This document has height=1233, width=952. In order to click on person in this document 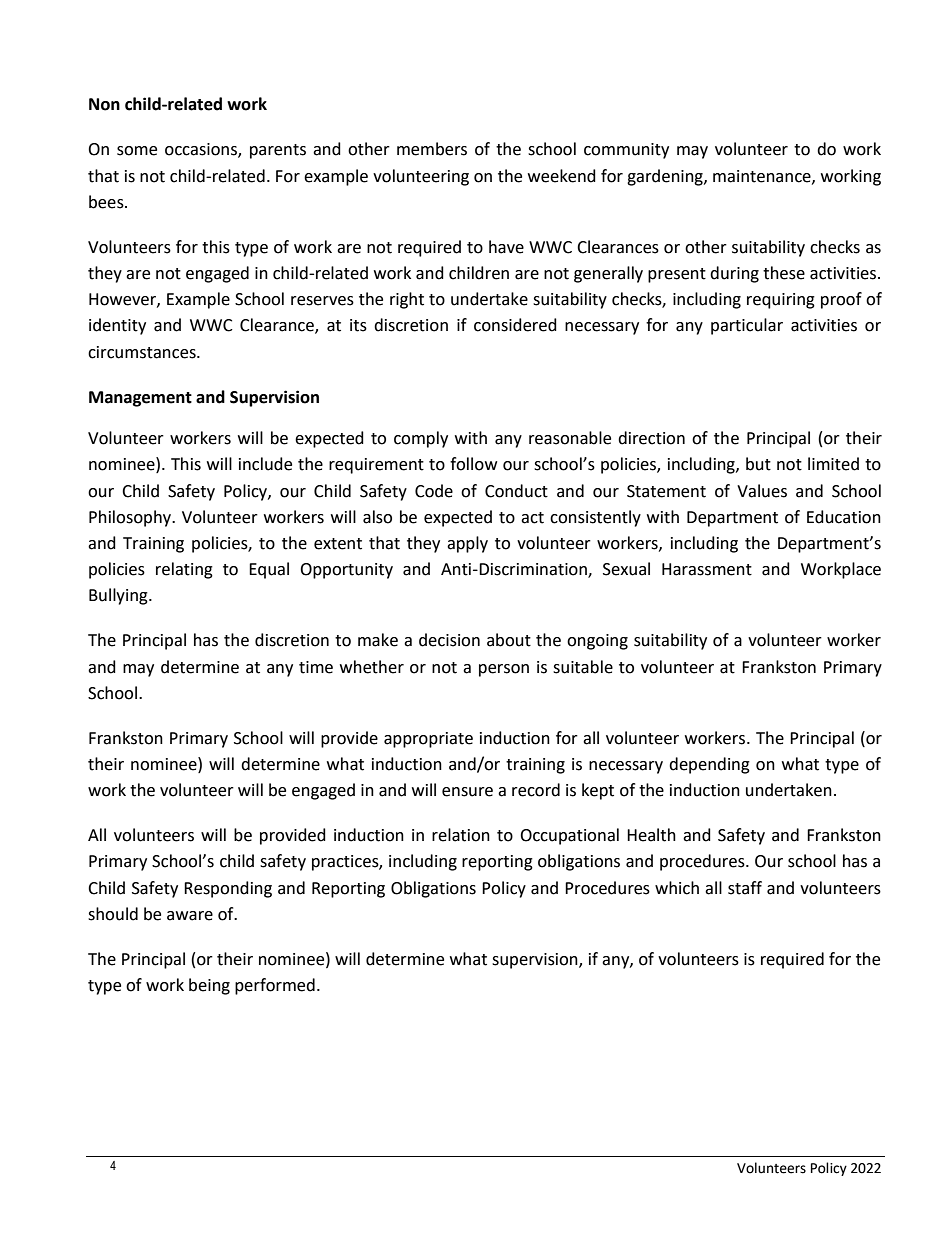, I will do `click(504, 670)`.
